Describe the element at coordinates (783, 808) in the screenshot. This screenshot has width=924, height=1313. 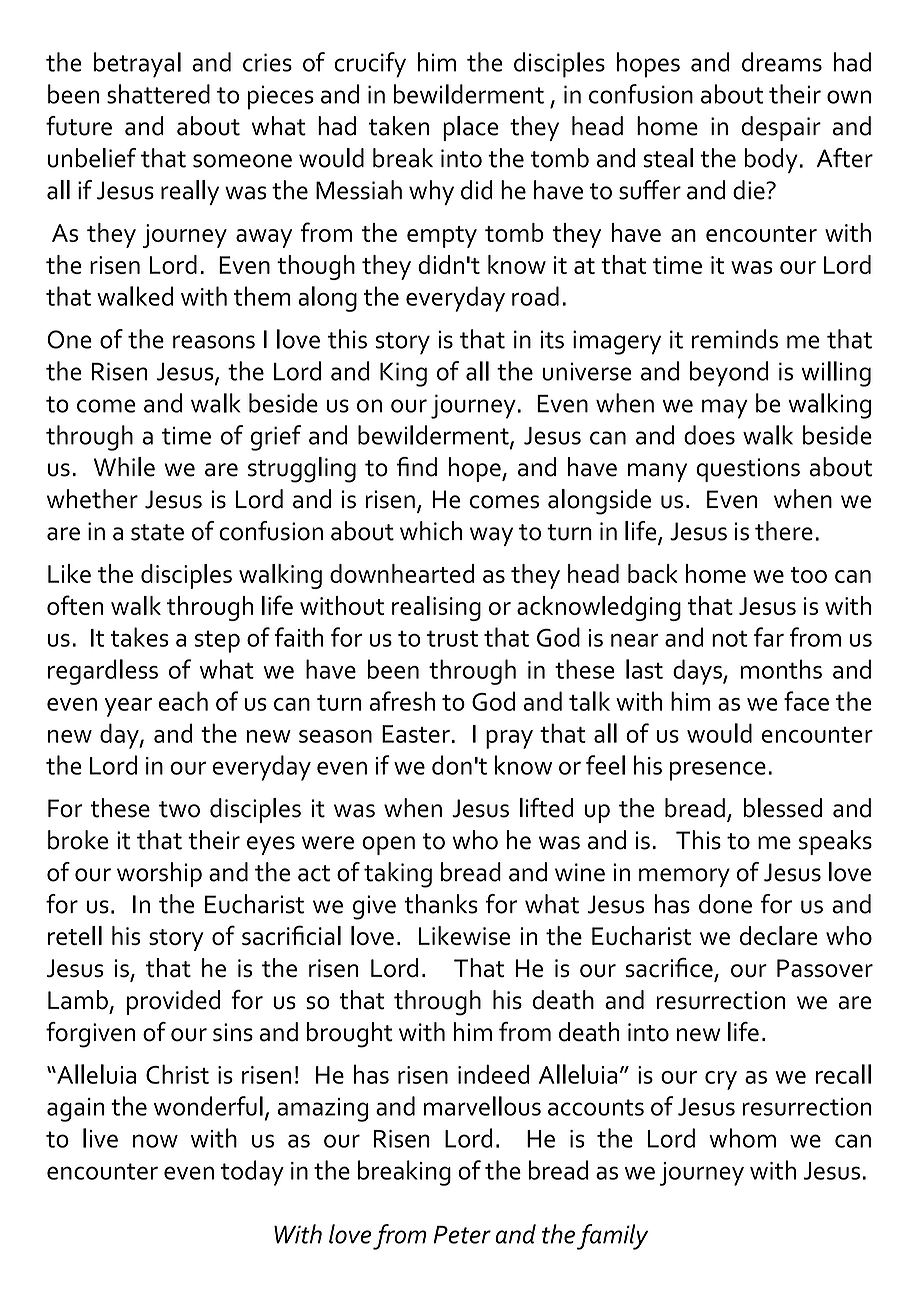
I see `blessed` at that location.
